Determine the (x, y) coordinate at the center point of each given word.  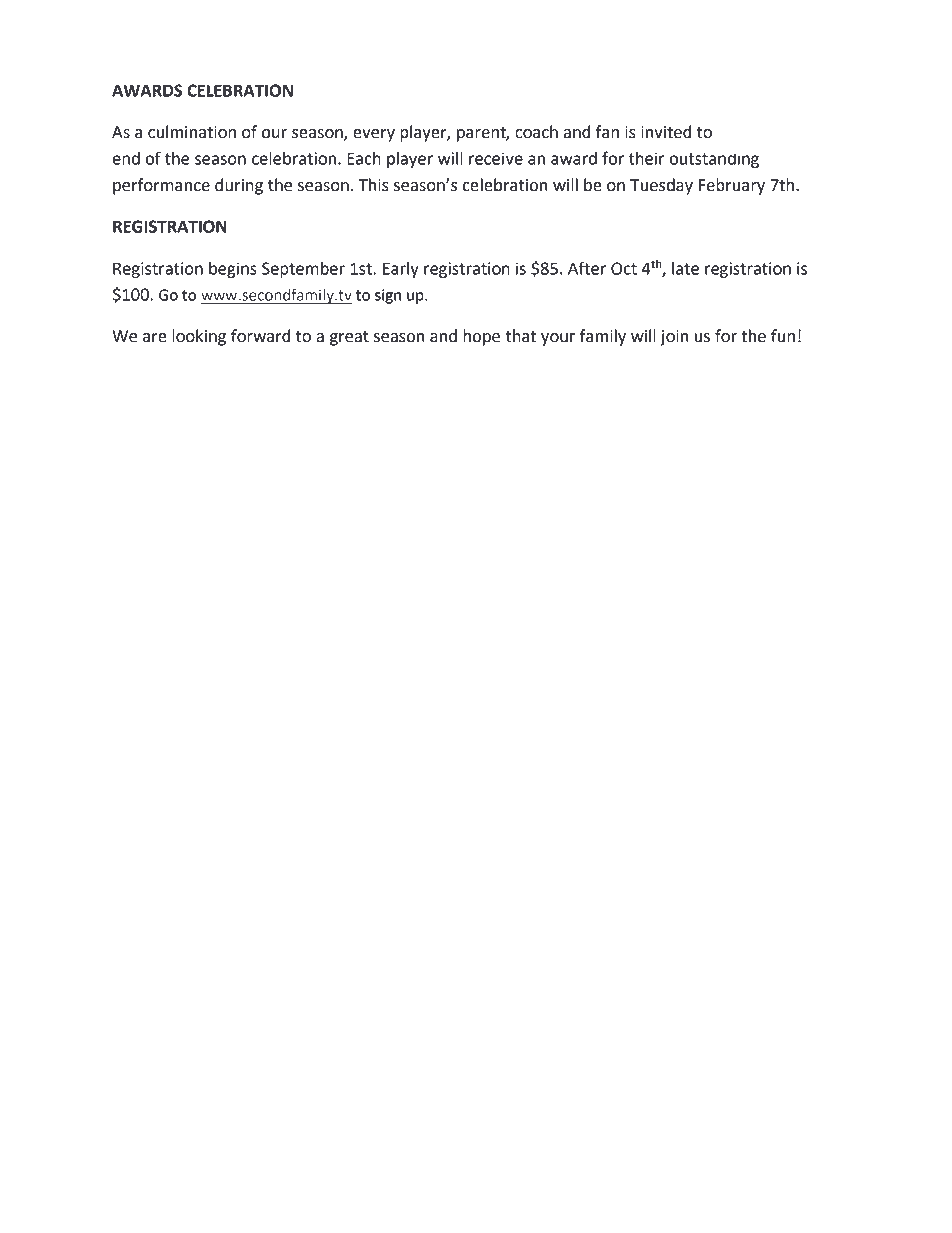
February (732, 186)
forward (260, 336)
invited (666, 132)
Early (401, 270)
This (374, 185)
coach (536, 132)
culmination (192, 132)
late (685, 268)
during (239, 186)
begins (233, 270)
